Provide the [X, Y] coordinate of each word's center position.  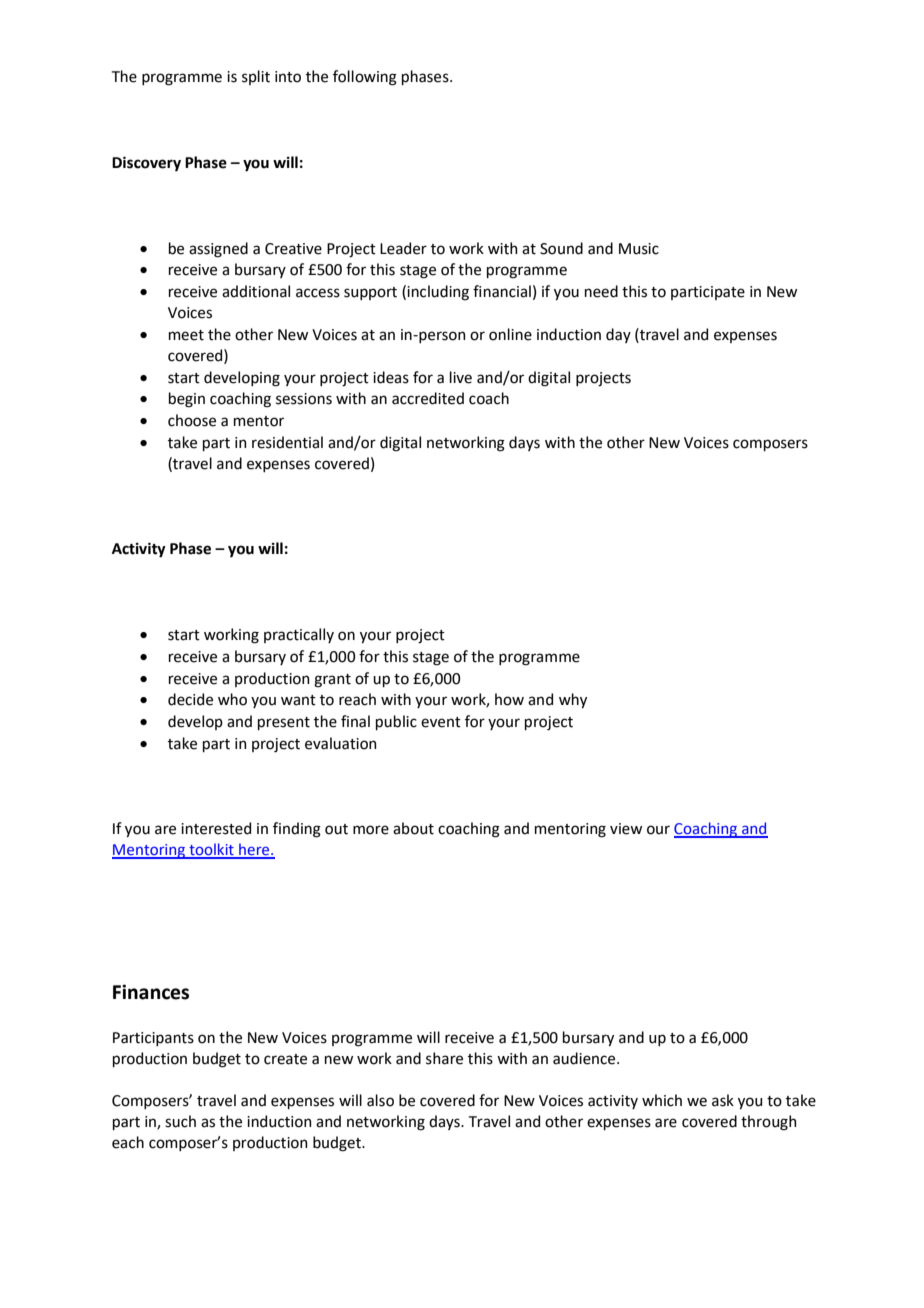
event [441, 722]
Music [639, 249]
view [626, 829]
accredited [428, 398]
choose [192, 420]
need [601, 291]
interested [216, 828]
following [365, 78]
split [256, 77]
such [180, 1121]
